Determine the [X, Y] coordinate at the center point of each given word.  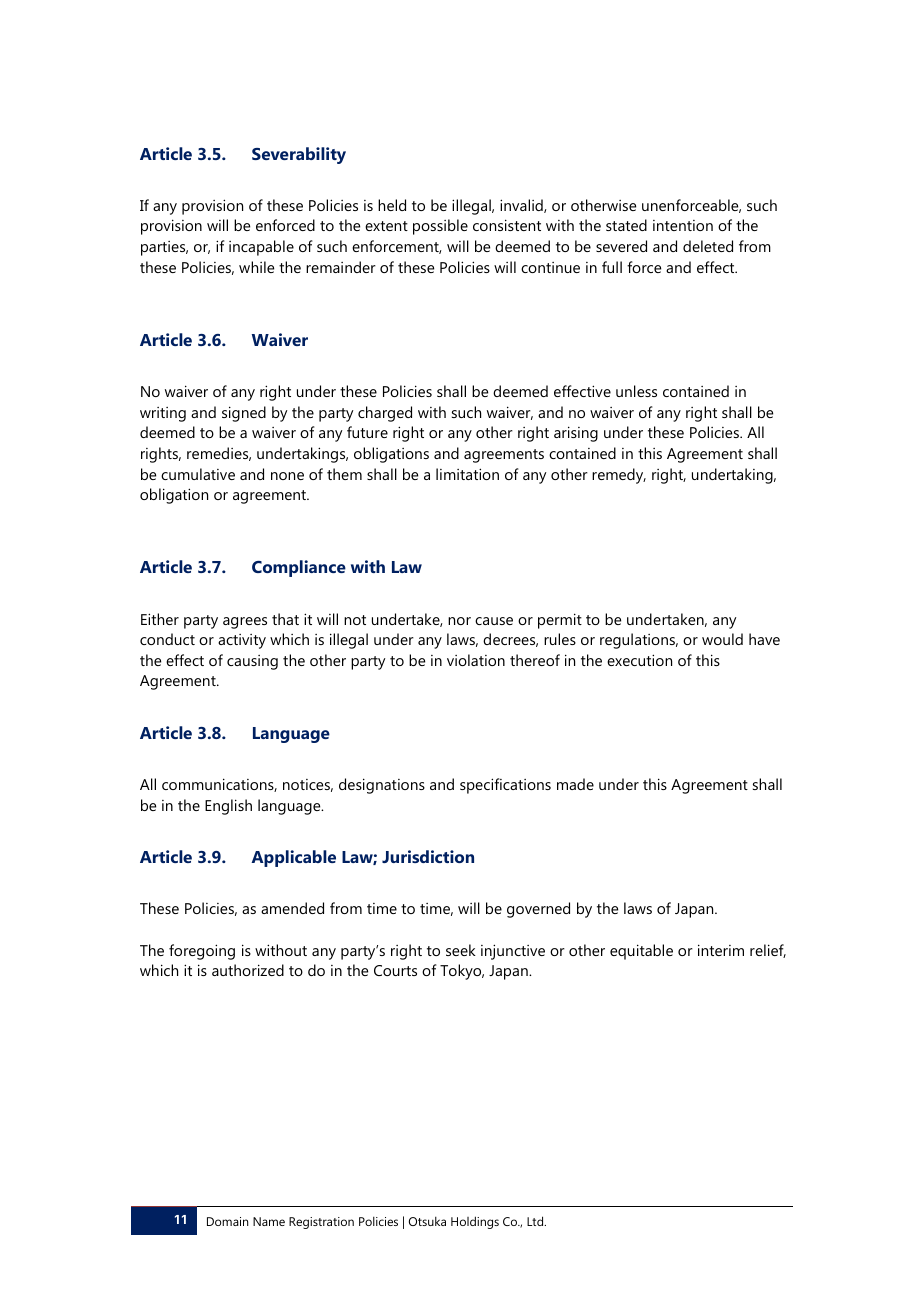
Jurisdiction [428, 856]
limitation [467, 474]
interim [721, 950]
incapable [261, 248]
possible [440, 227]
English [228, 807]
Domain [227, 1221]
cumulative [198, 474]
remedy [619, 476]
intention [683, 225]
